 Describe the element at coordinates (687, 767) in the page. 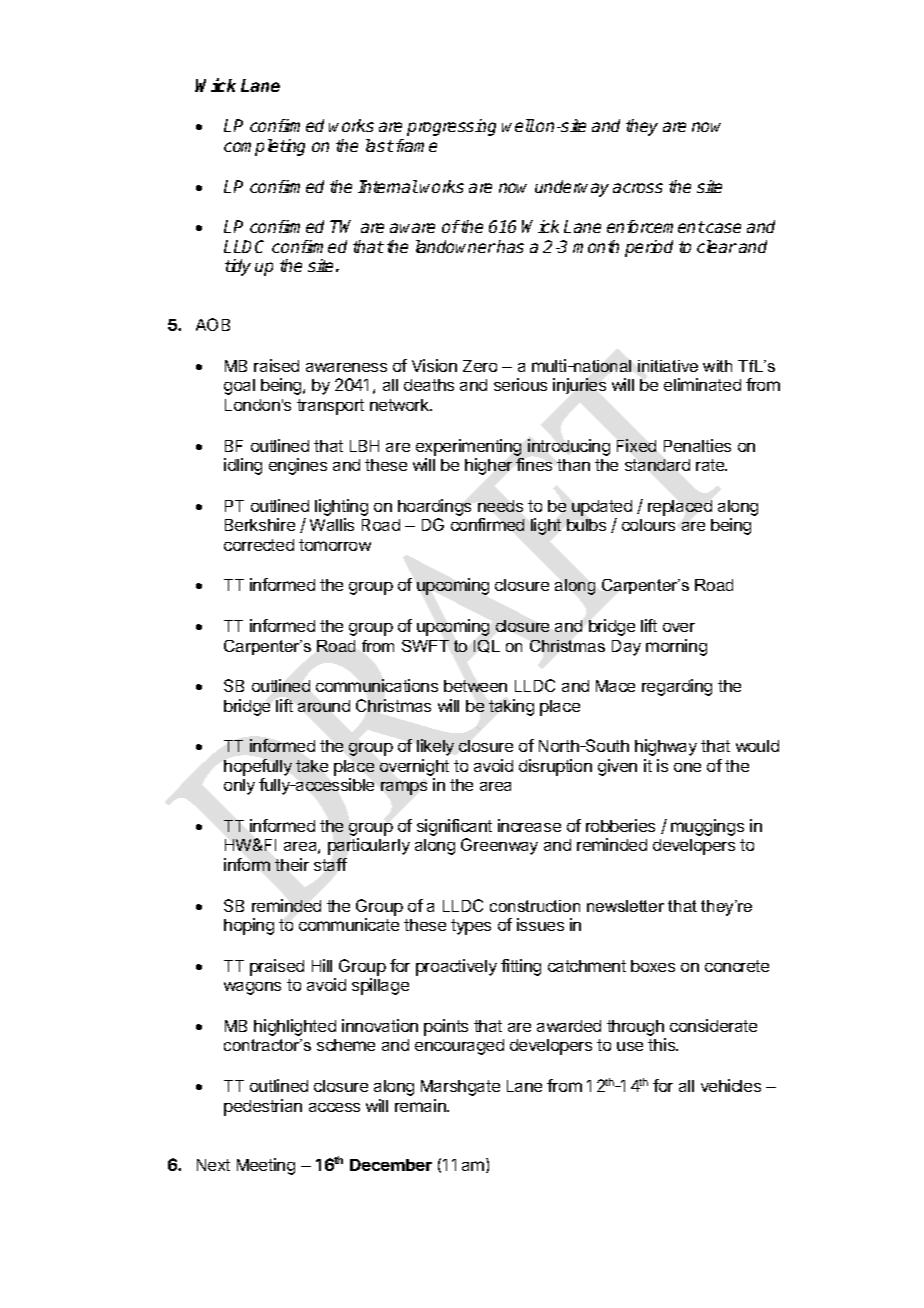

I see `one` at that location.
